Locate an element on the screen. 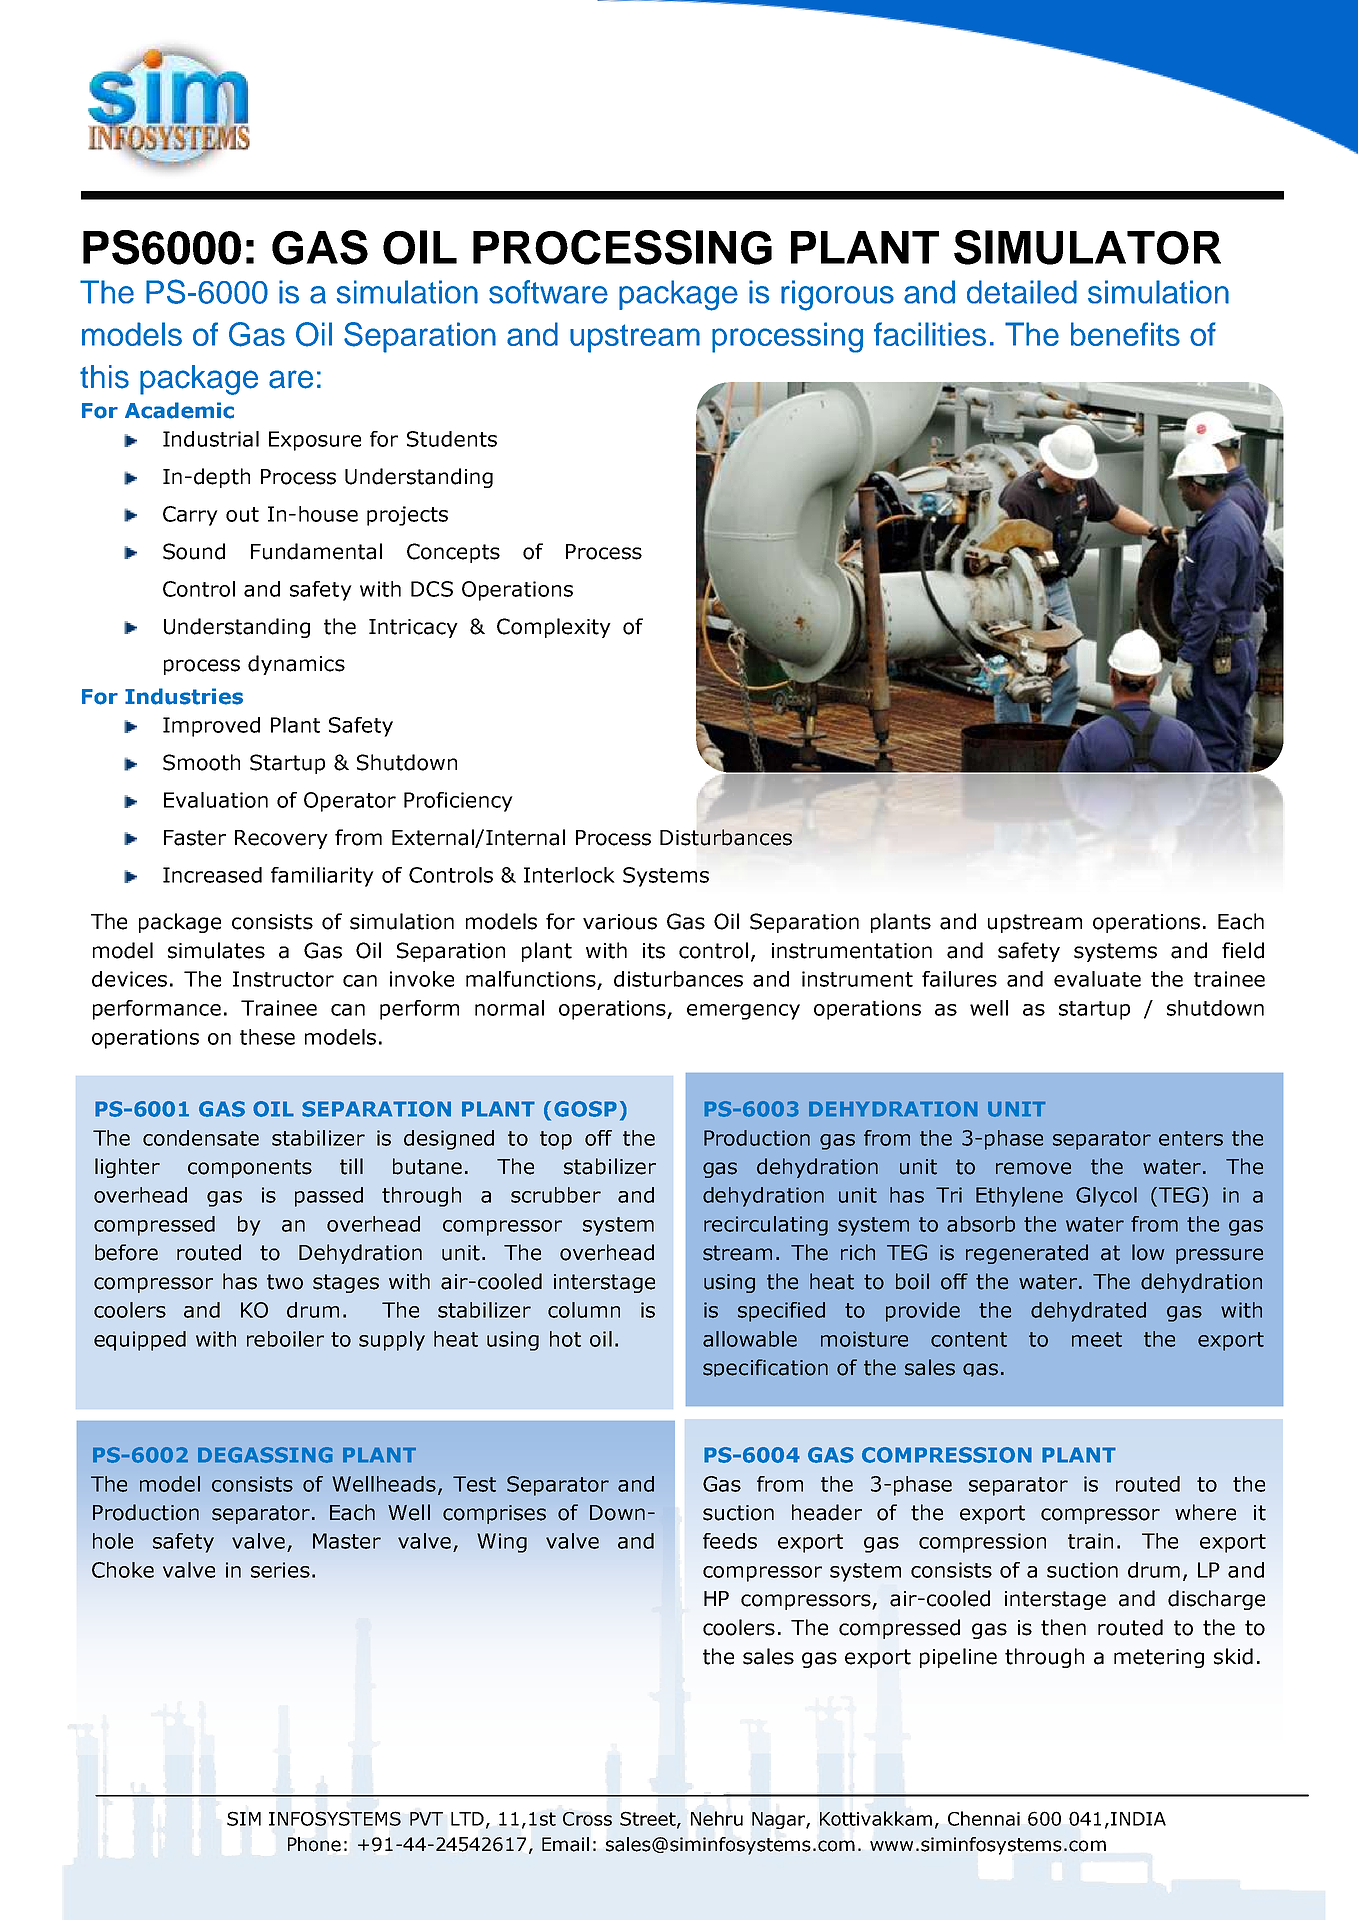 This screenshot has height=1920, width=1358. emergency is located at coordinates (743, 1012).
